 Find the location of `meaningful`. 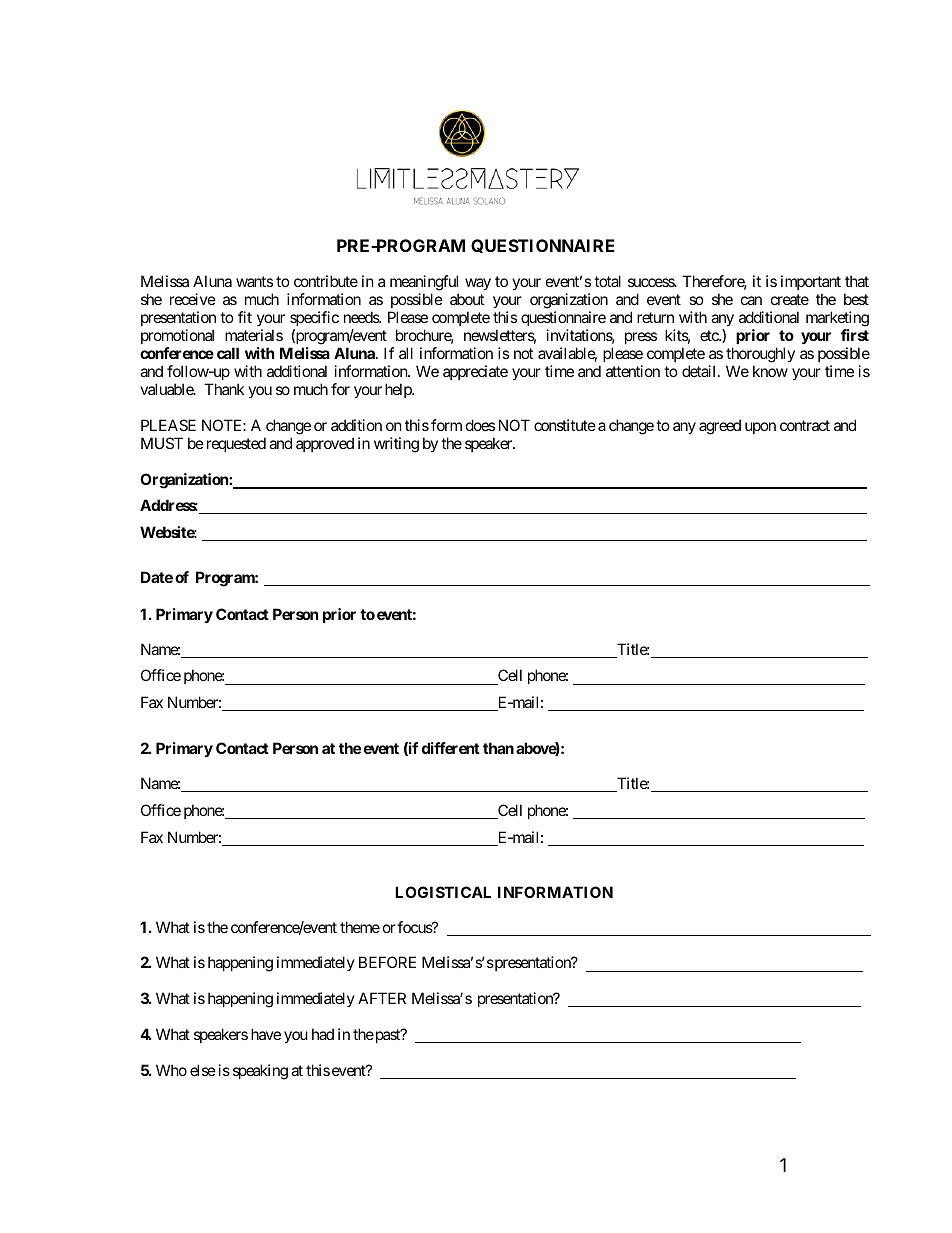

meaningful is located at coordinates (424, 284).
